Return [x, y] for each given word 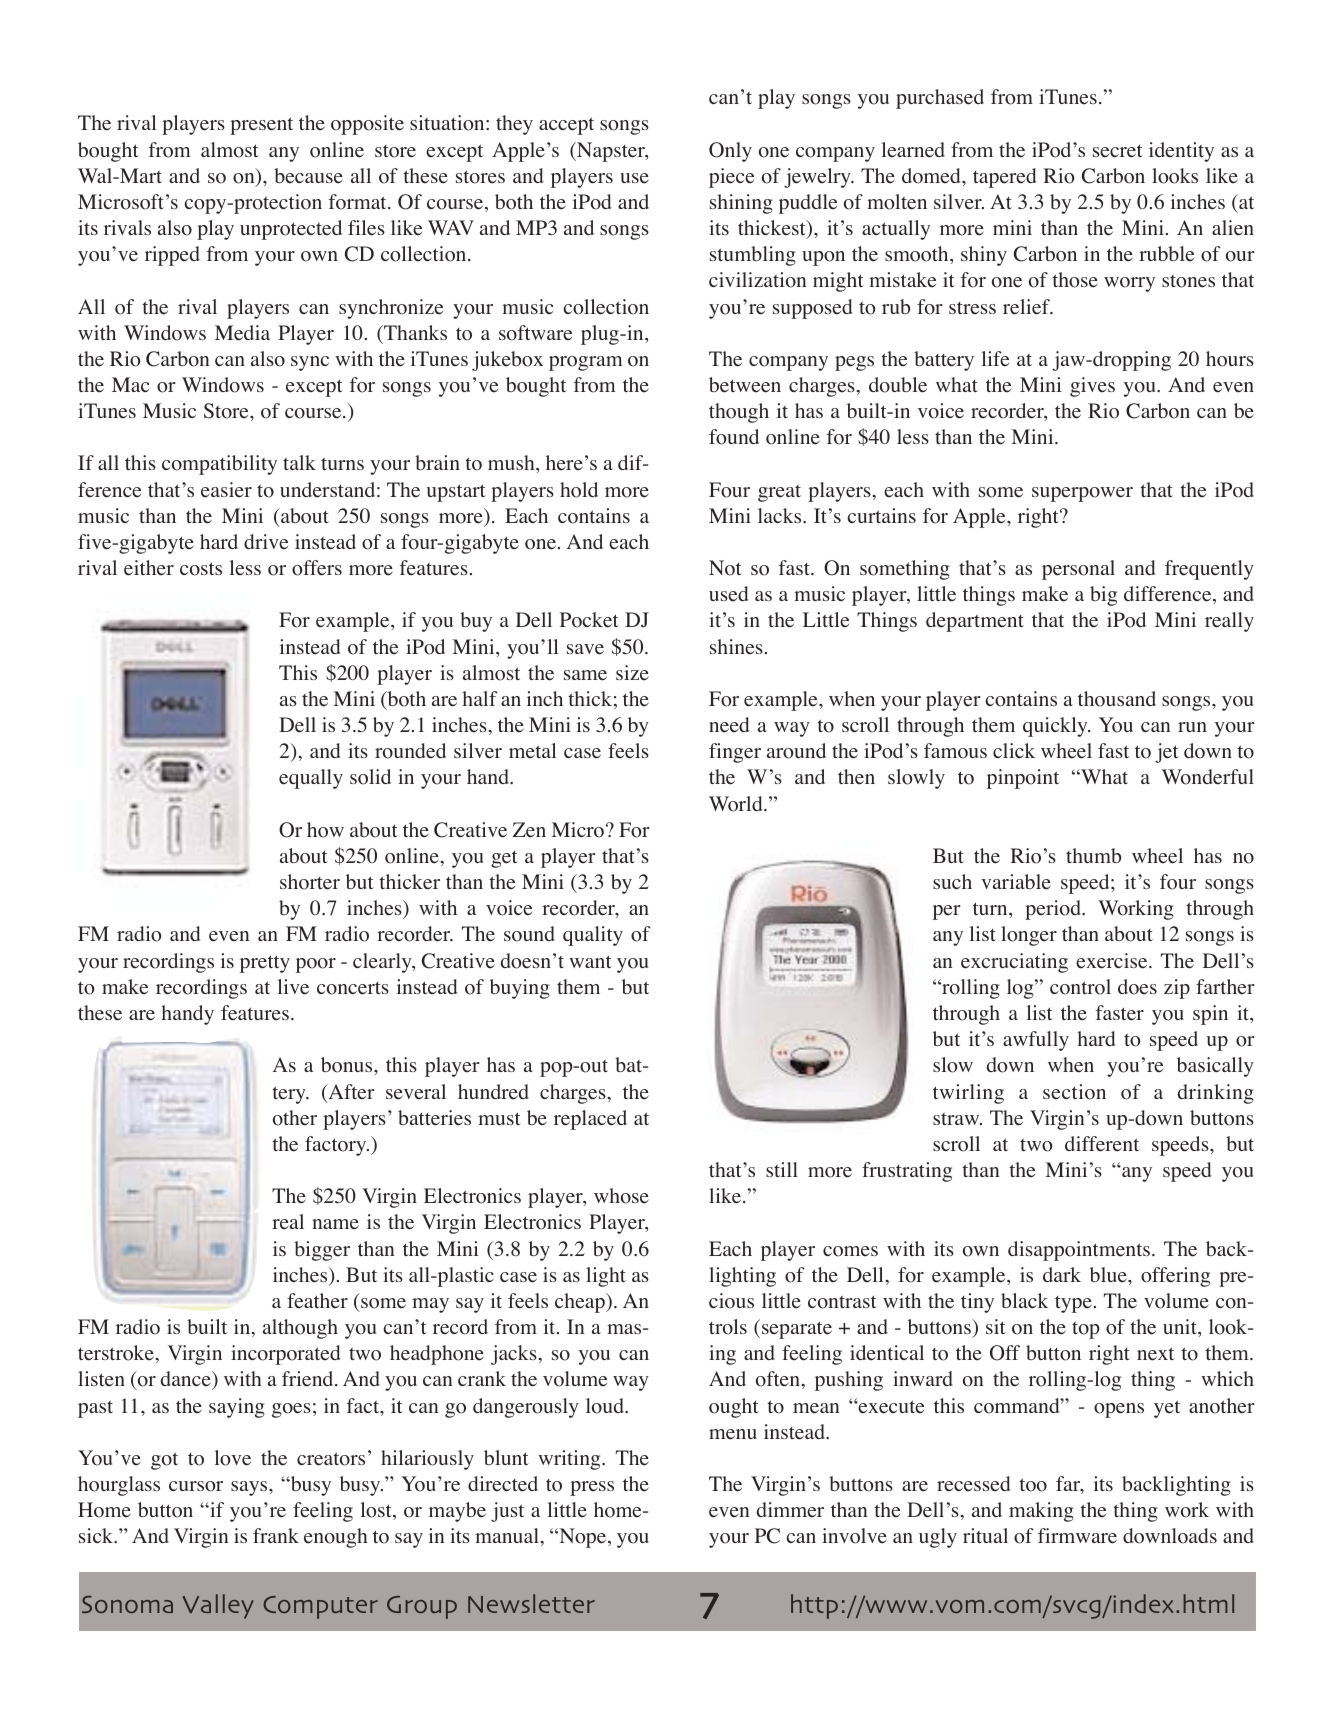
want [590, 961]
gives [1092, 387]
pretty [265, 964]
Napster [611, 152]
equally [311, 779]
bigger [322, 1251]
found [734, 437]
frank [276, 1535]
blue [1109, 1275]
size [632, 673]
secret [1118, 151]
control [1080, 987]
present [261, 126]
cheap [581, 1303]
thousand [1117, 699]
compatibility [219, 465]
